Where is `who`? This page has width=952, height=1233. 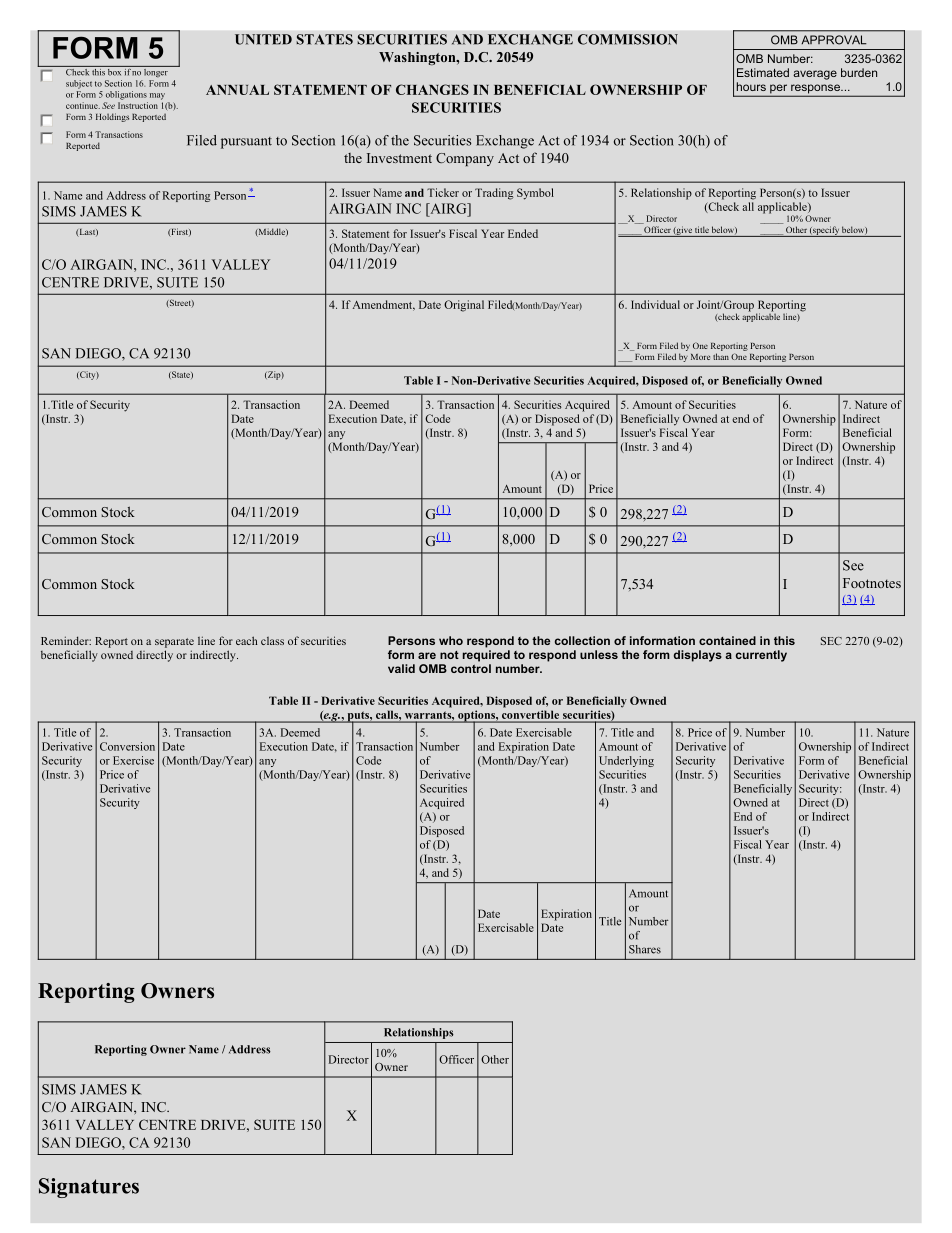
who is located at coordinates (451, 640).
